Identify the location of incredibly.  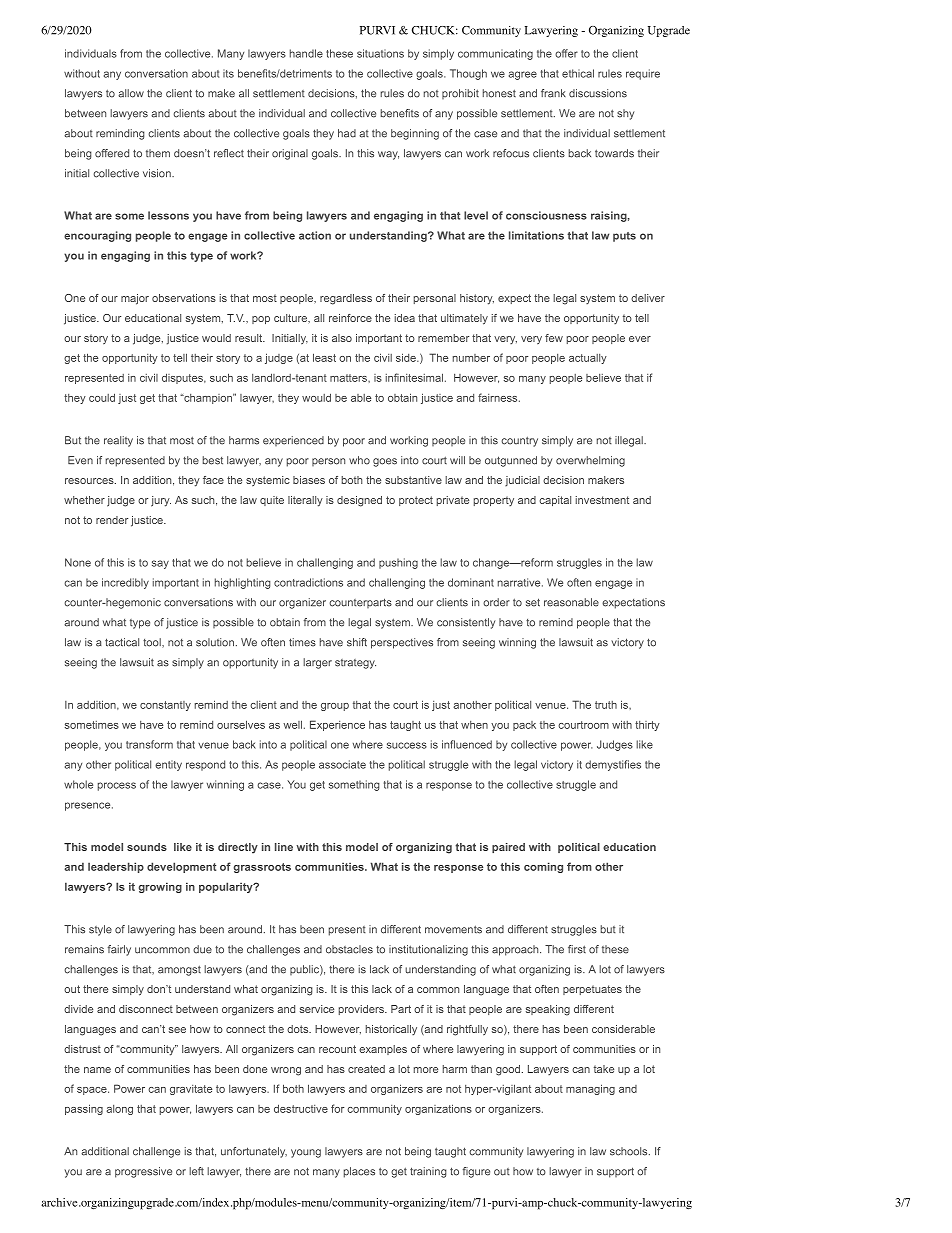
(125, 583).
